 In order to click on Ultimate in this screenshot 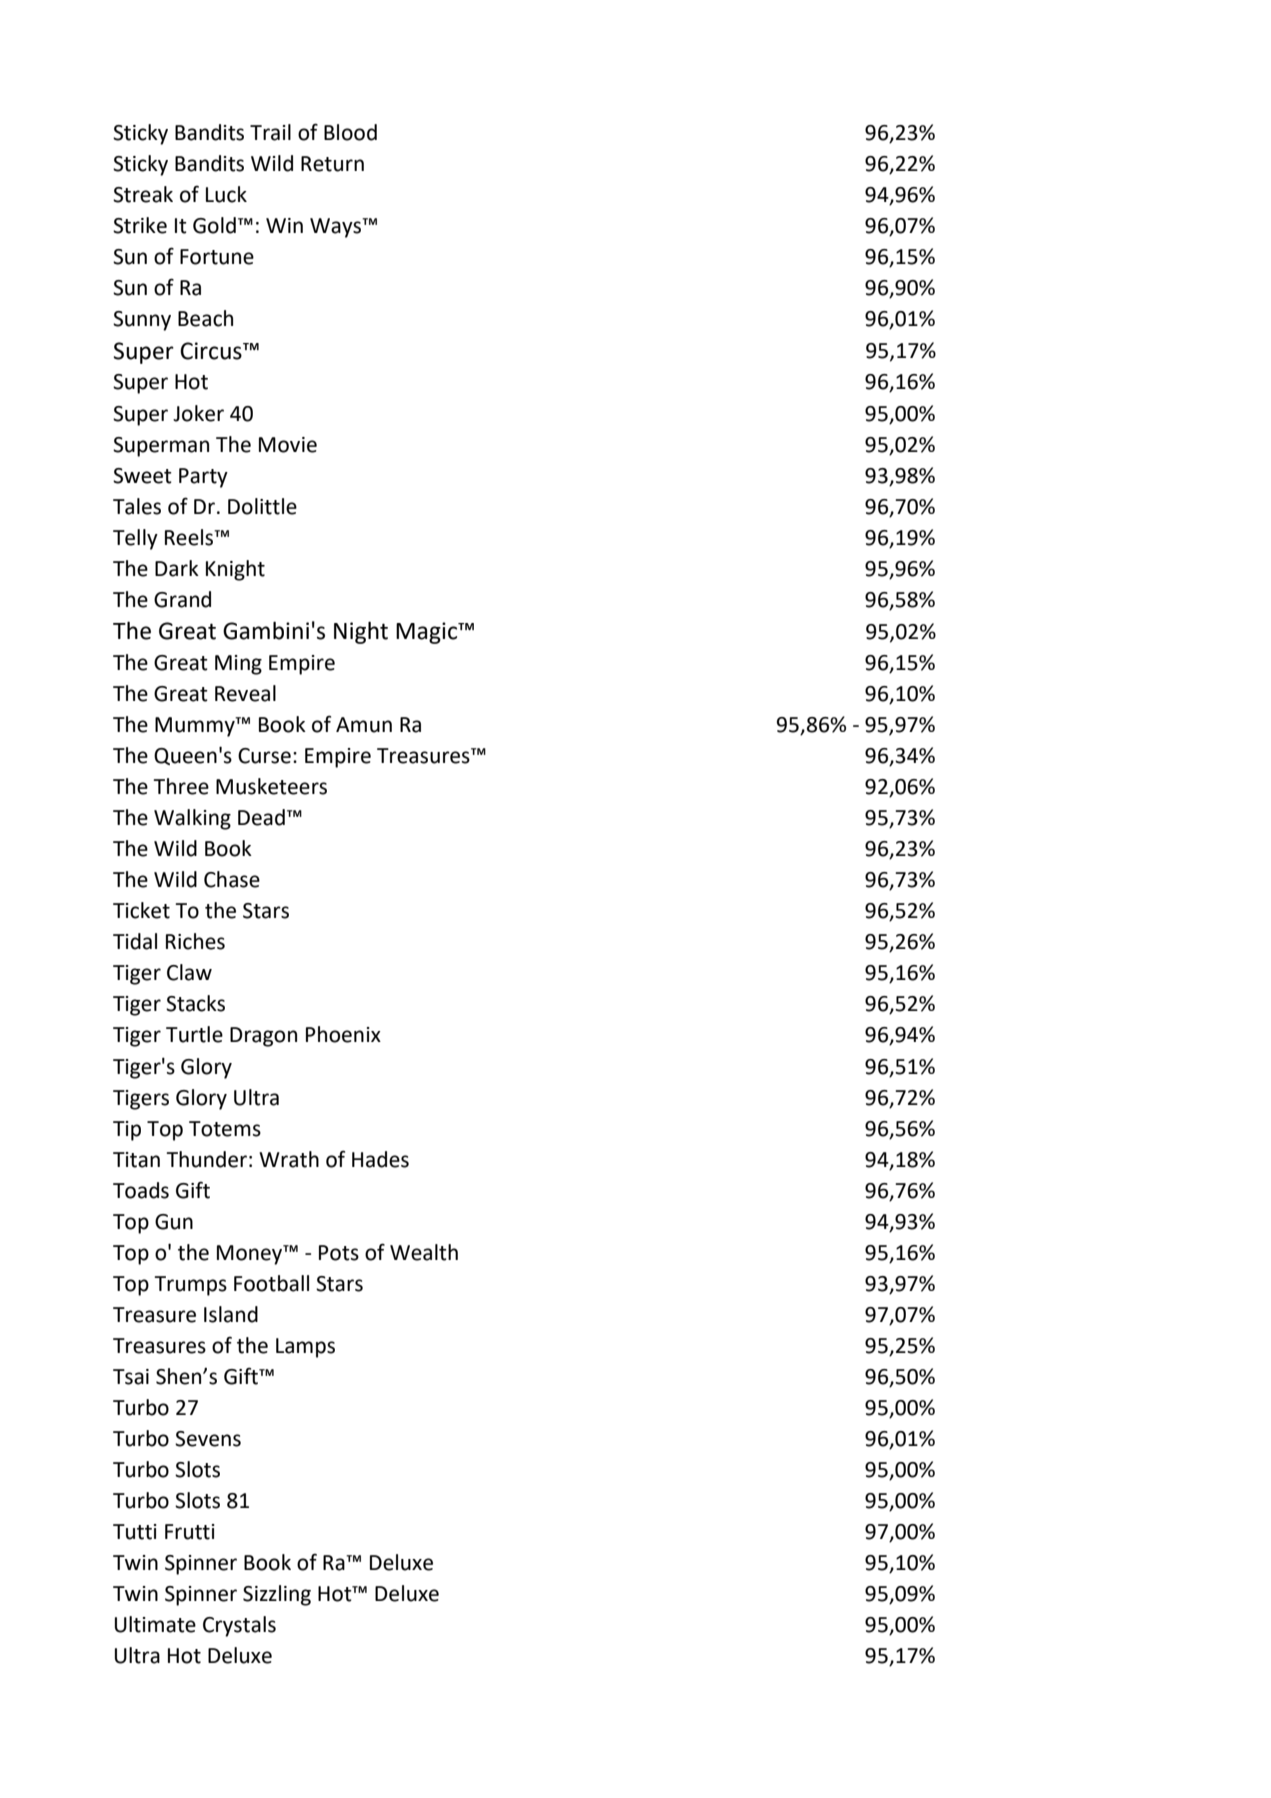, I will do `click(155, 1624)`.
